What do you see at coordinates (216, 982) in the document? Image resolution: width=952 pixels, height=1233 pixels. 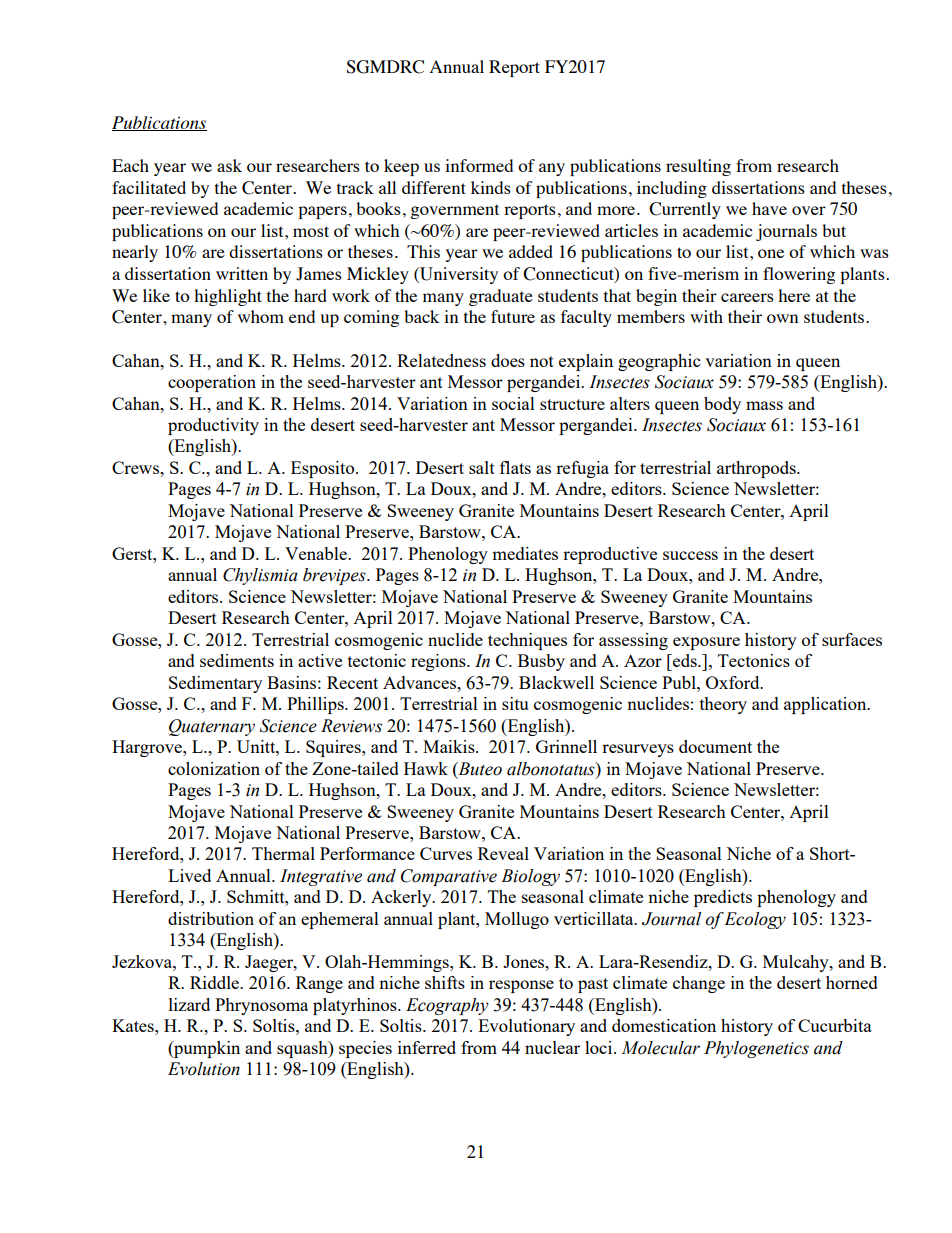 I see `Riddle` at bounding box center [216, 982].
